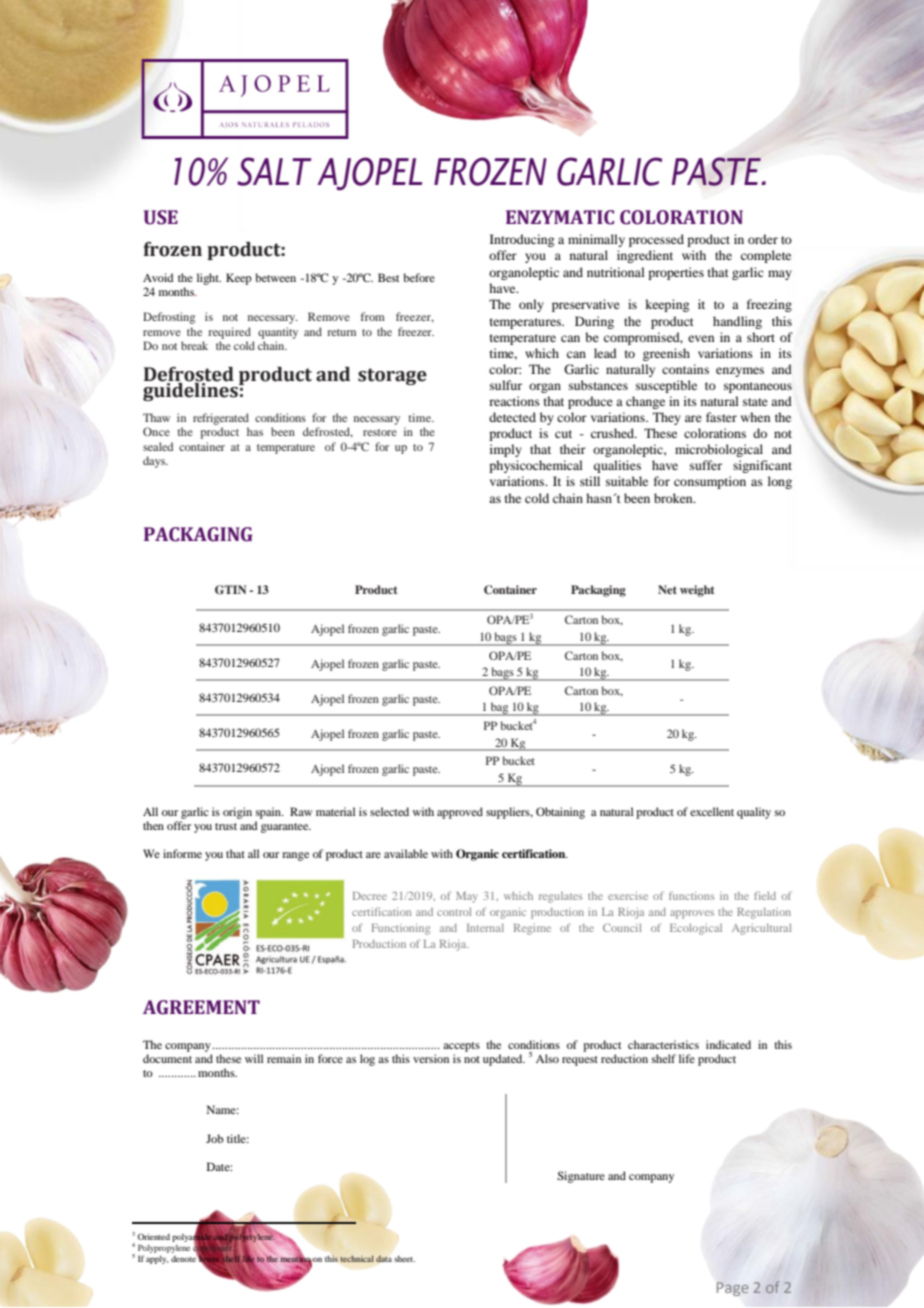  I want to click on excellent, so click(712, 811).
